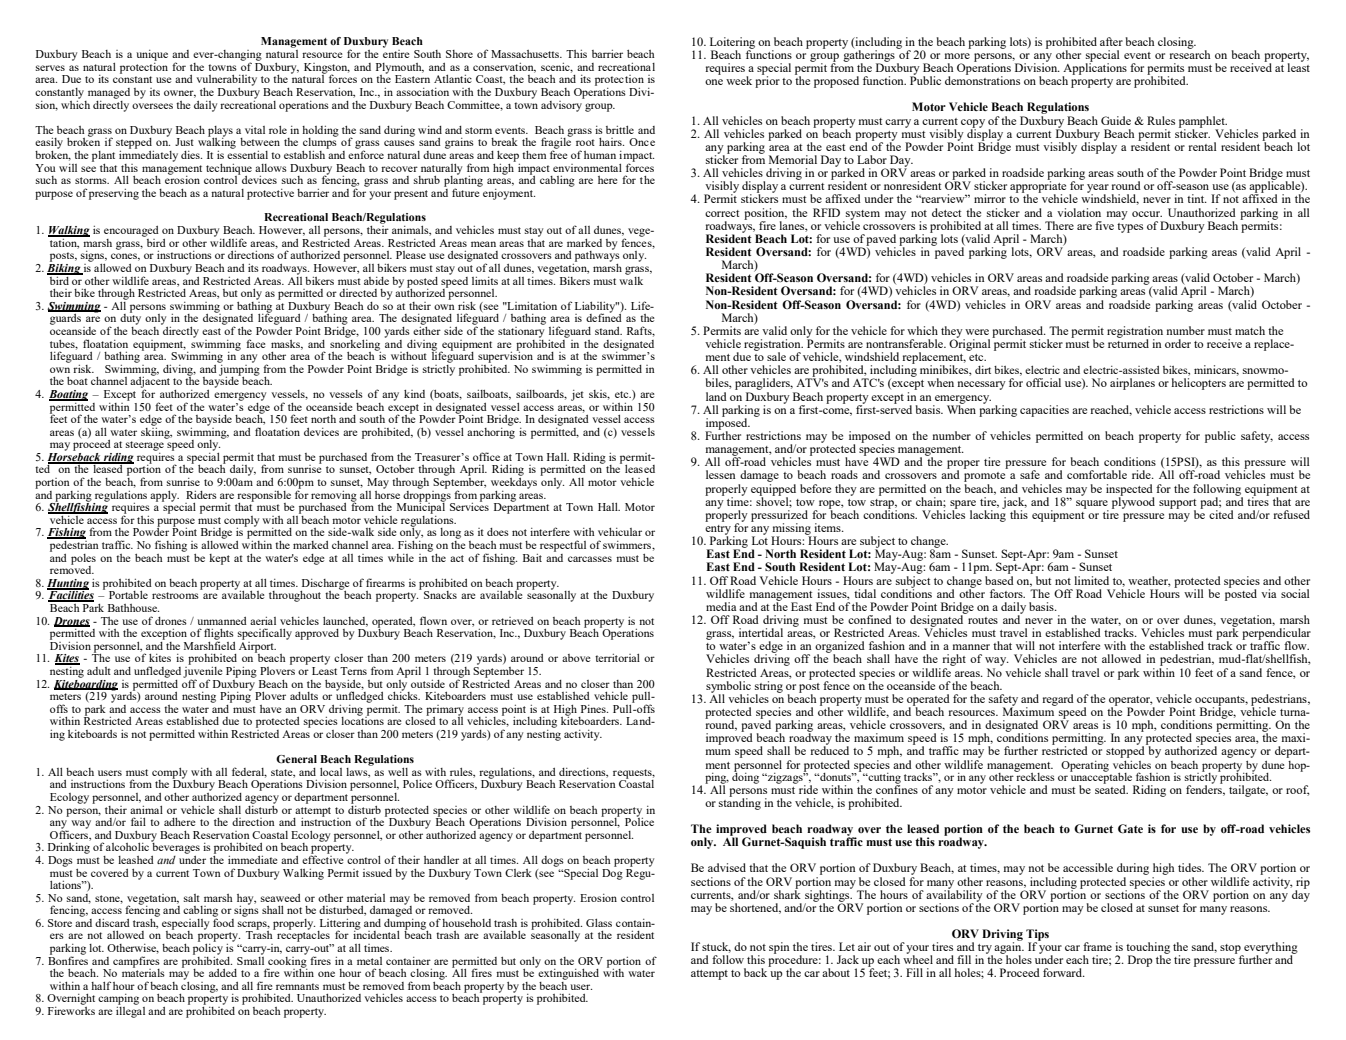  I want to click on Loitering, so click(732, 44).
